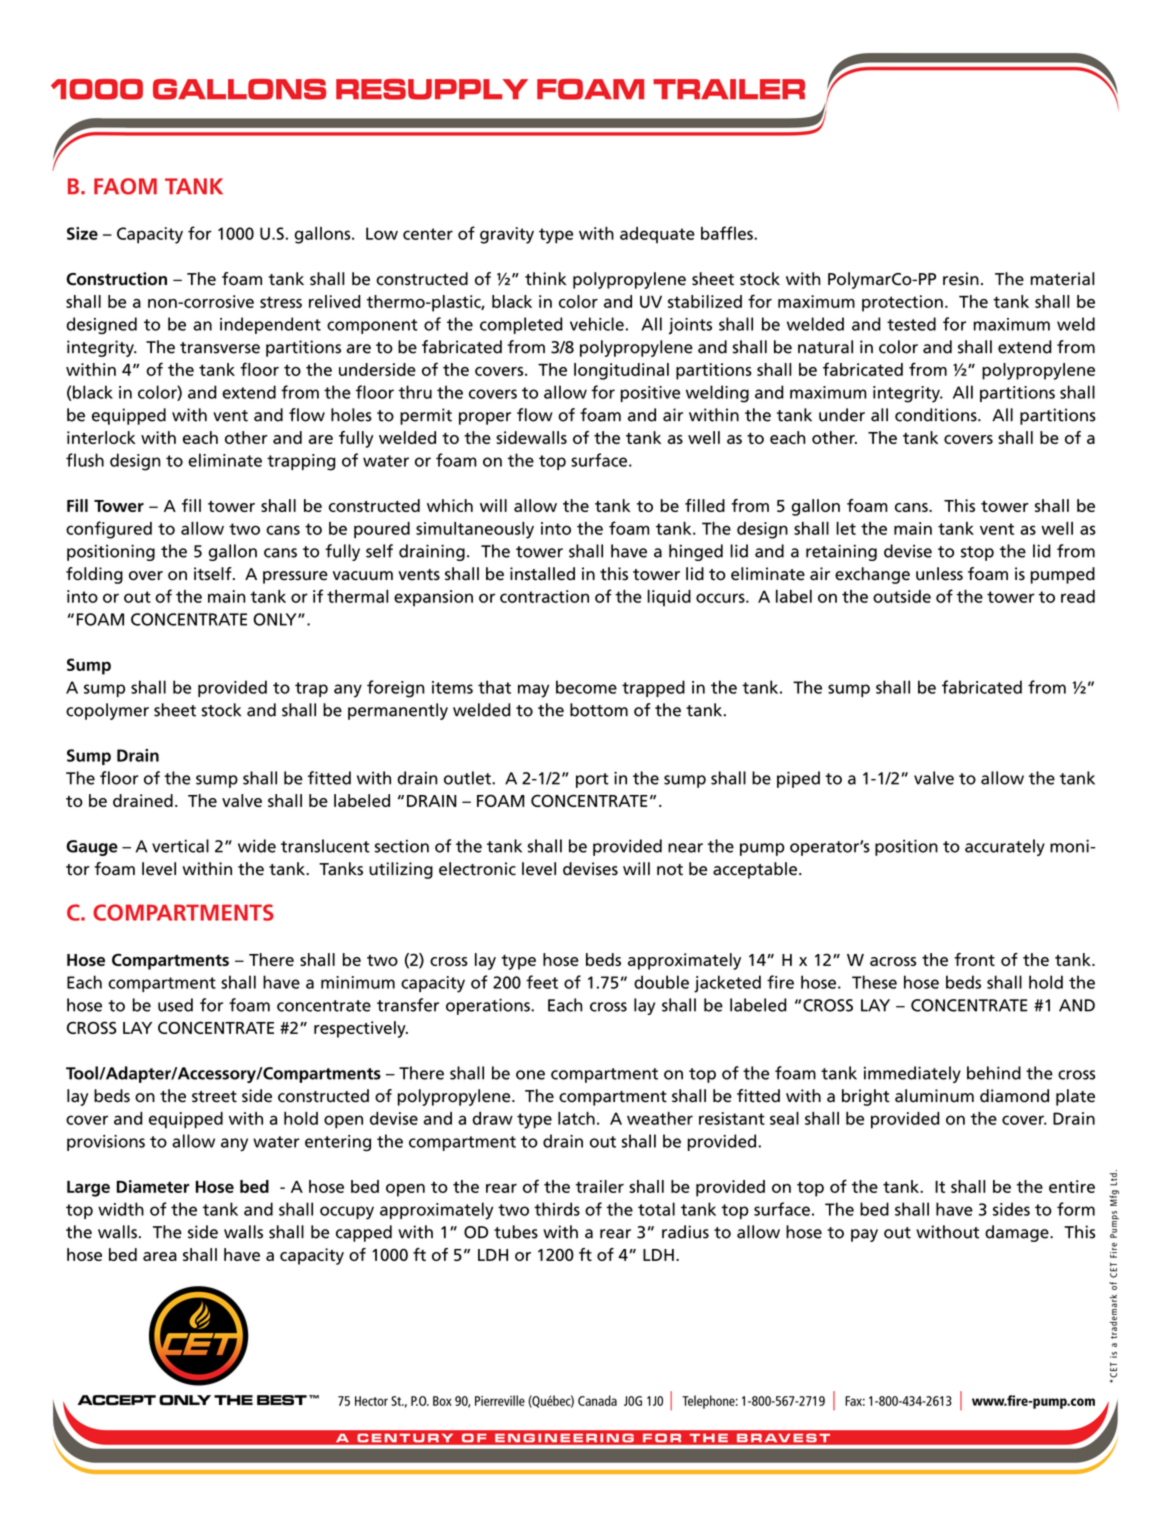 The image size is (1170, 1514). I want to click on resin, so click(961, 279).
